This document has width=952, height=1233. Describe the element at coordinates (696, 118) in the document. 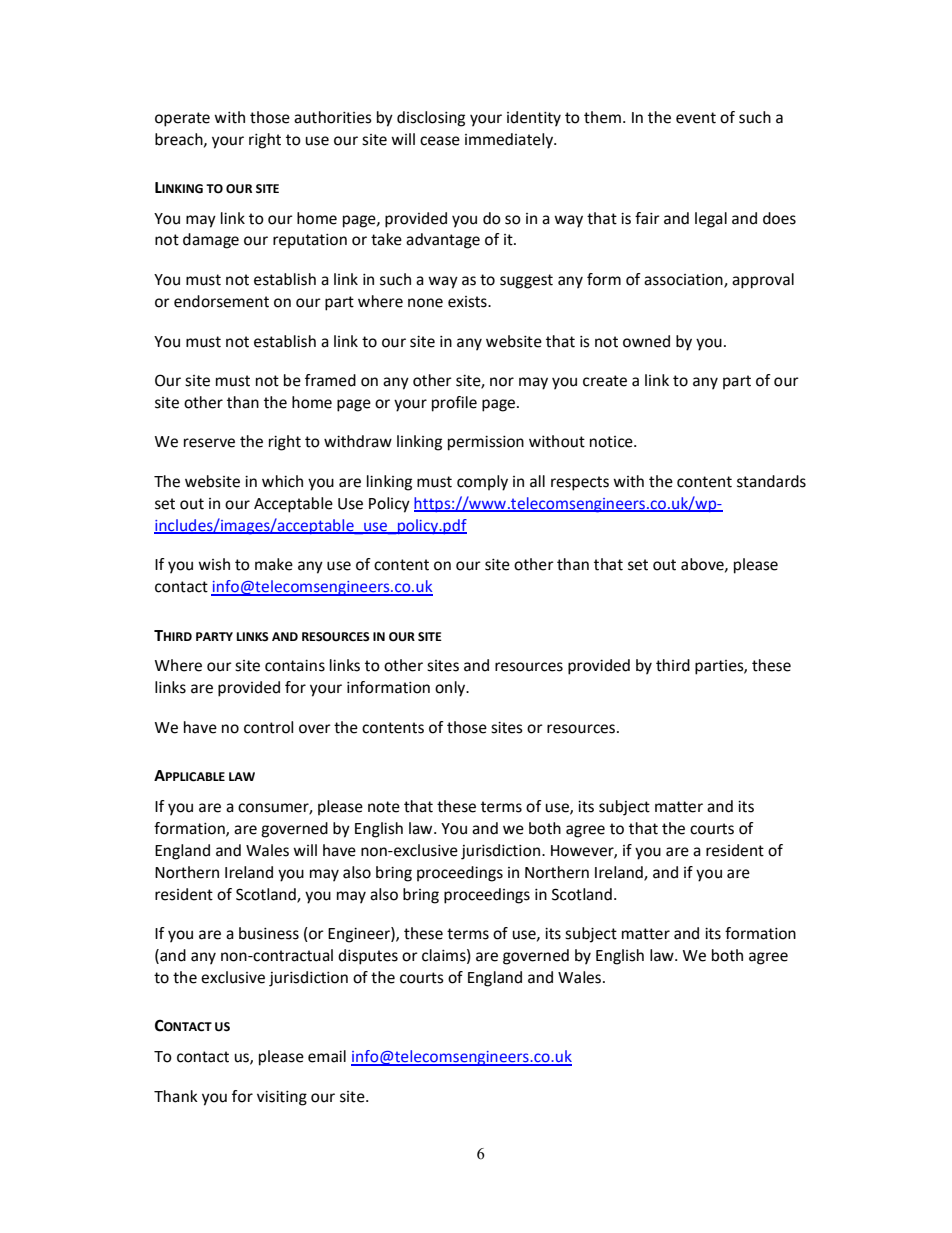

I see `event` at that location.
